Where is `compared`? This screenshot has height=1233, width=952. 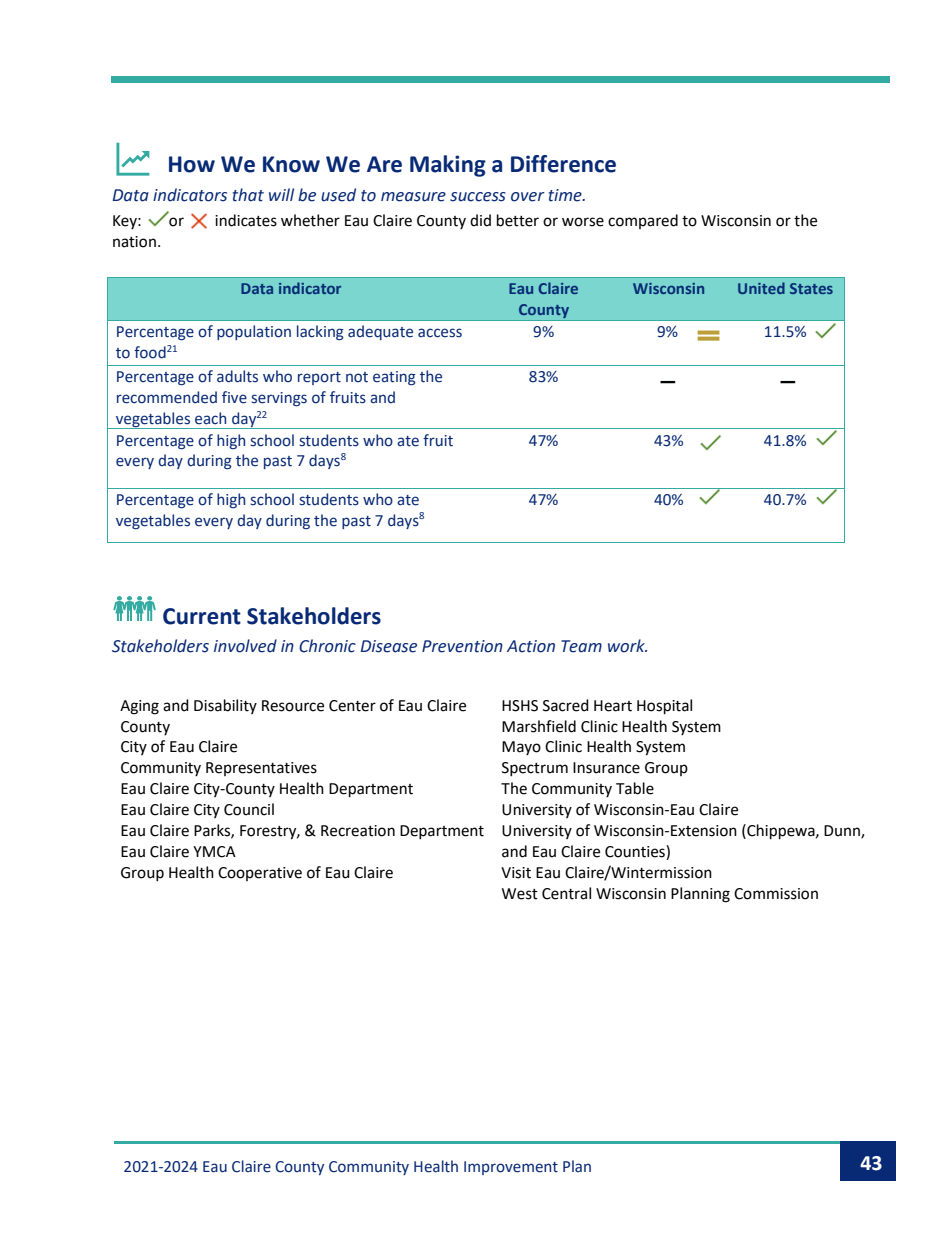
compared is located at coordinates (643, 221).
